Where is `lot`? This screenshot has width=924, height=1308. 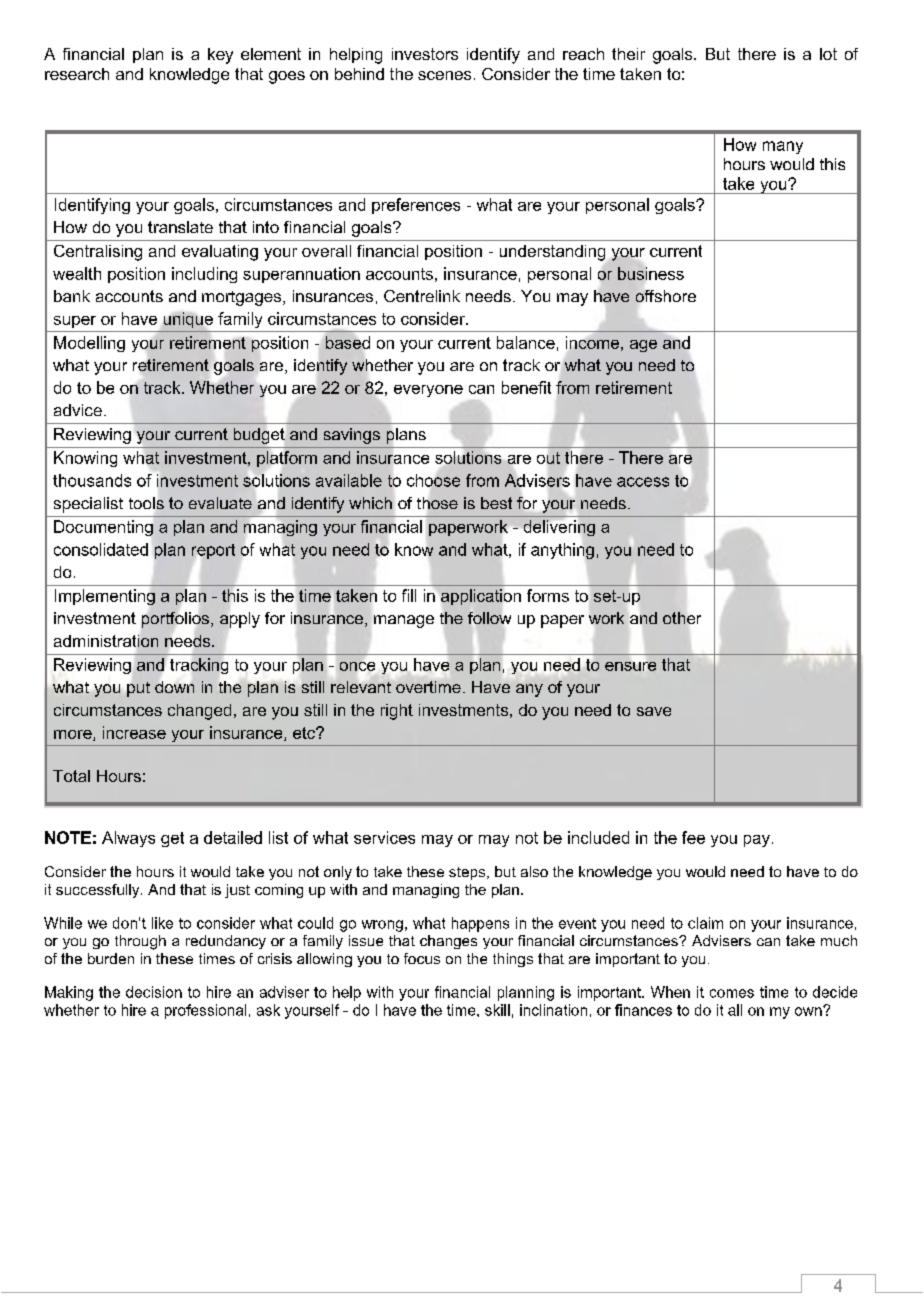
lot is located at coordinates (828, 54).
